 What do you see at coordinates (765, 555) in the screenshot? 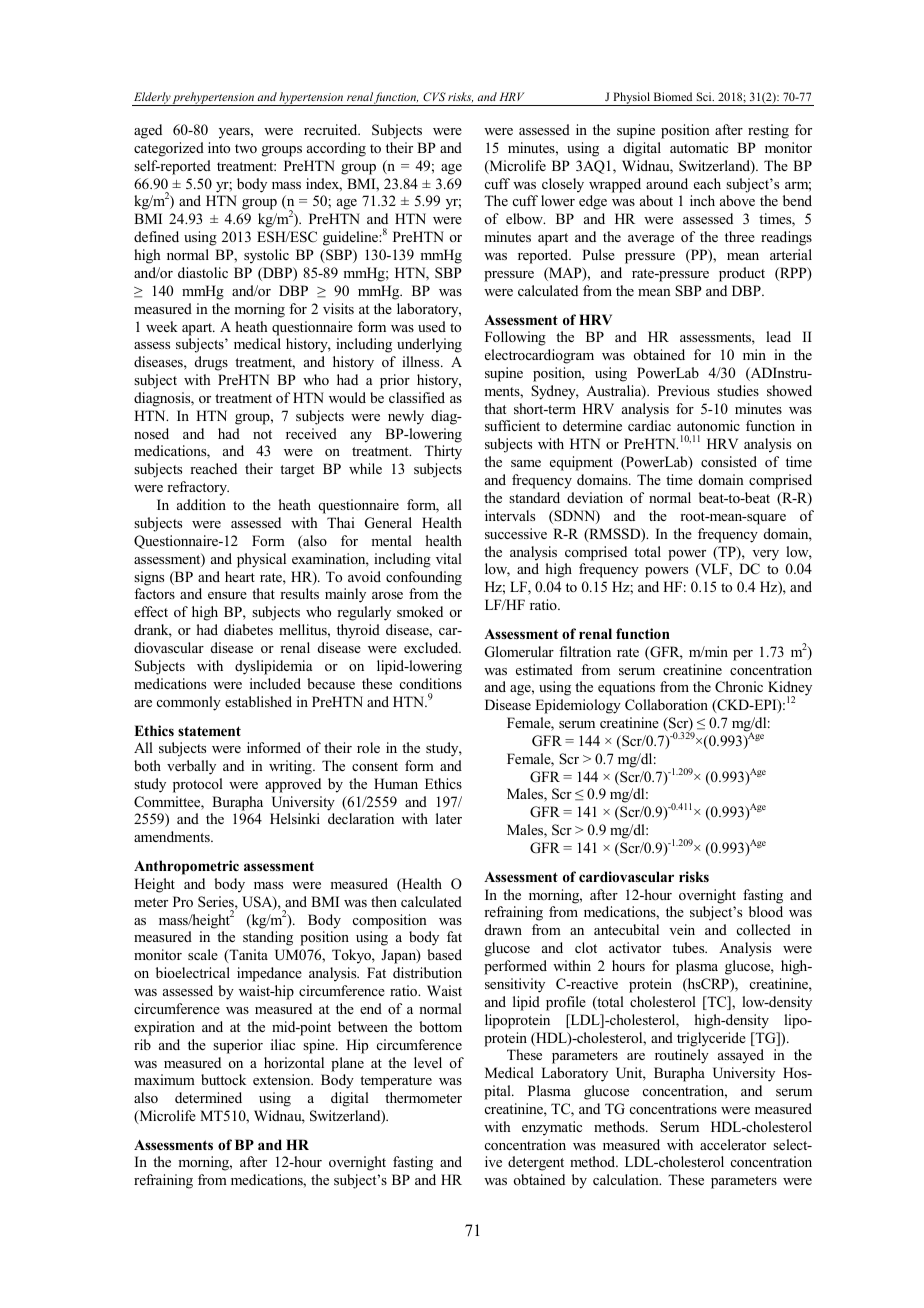
I see `very` at bounding box center [765, 555].
